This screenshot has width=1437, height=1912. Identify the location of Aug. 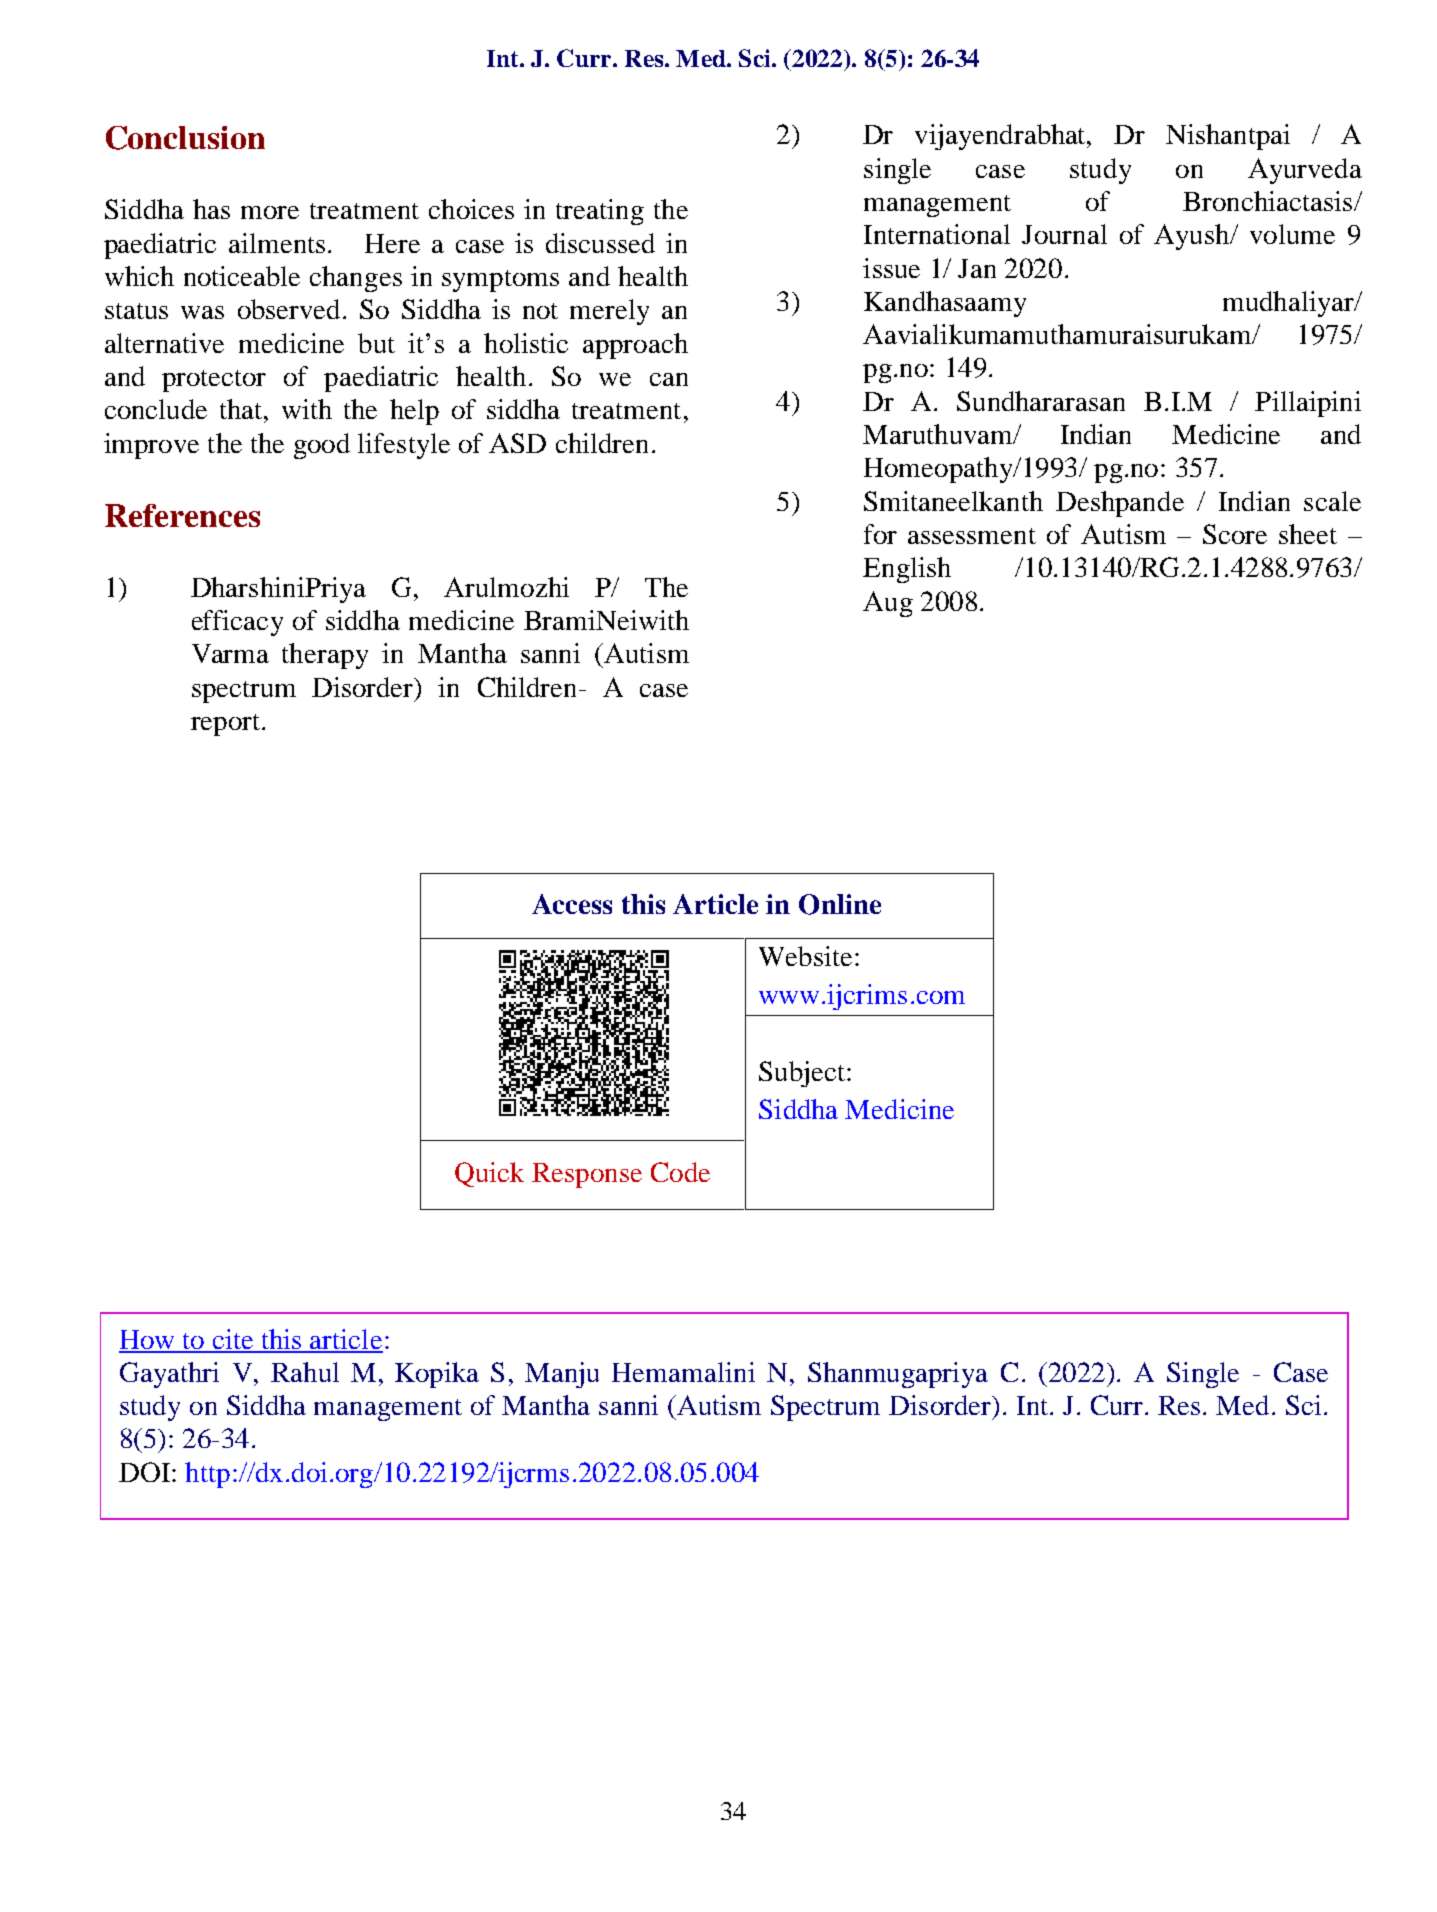
(888, 604).
